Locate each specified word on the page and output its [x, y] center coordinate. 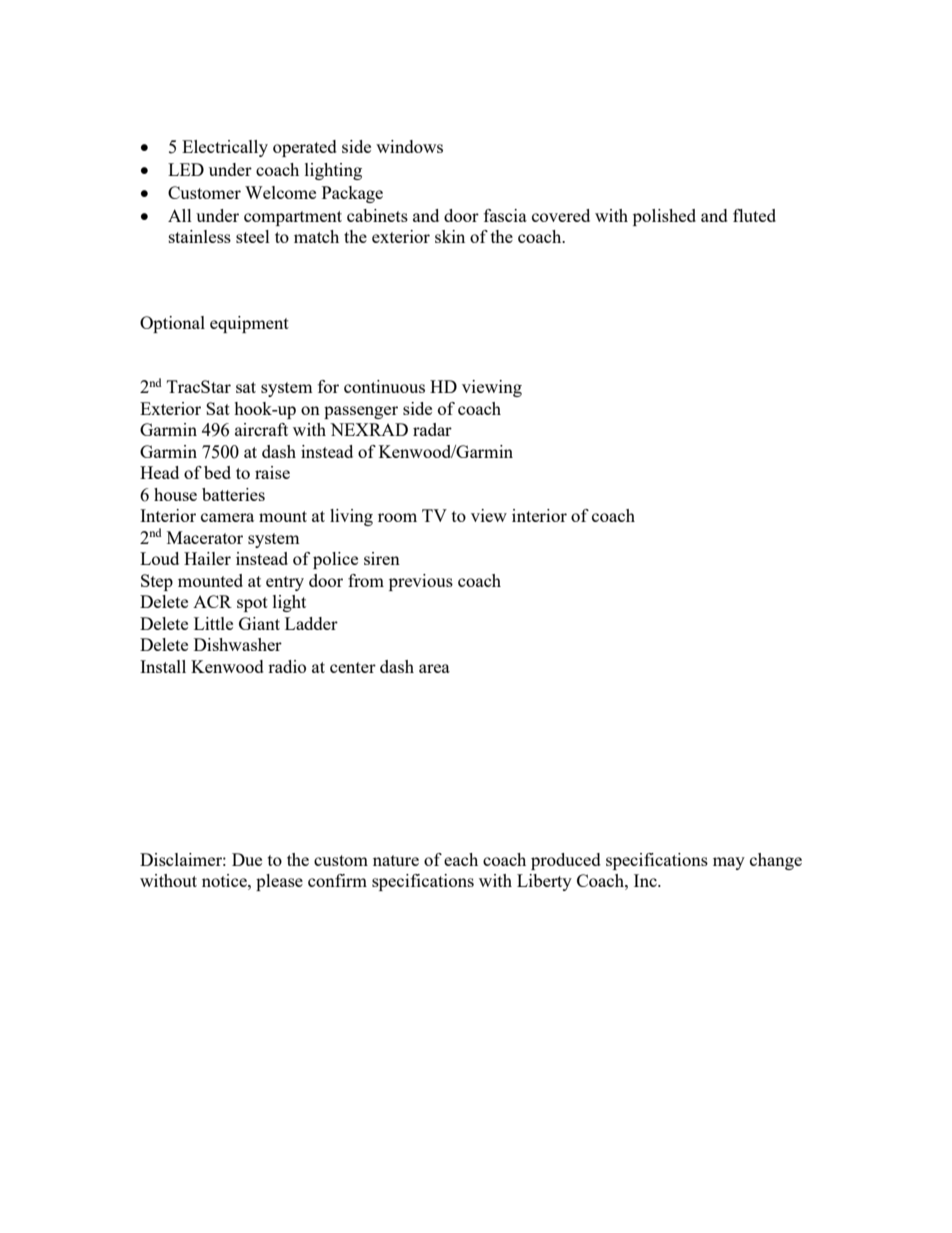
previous [421, 582]
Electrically [225, 148]
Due [247, 859]
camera [227, 517]
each [461, 859]
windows [409, 146]
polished [664, 217]
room [397, 517]
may [729, 863]
